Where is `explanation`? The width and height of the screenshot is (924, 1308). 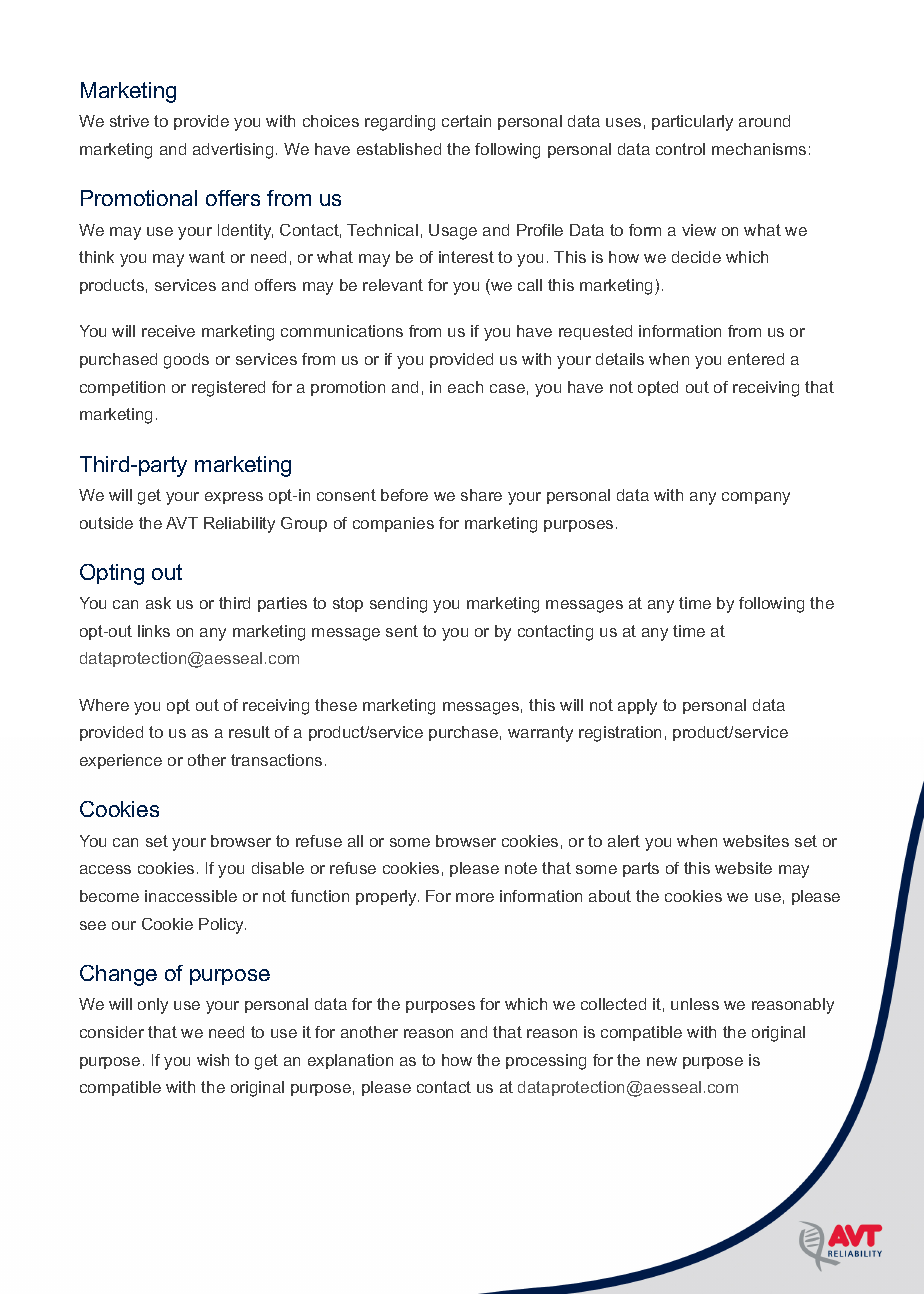 explanation is located at coordinates (350, 1061).
